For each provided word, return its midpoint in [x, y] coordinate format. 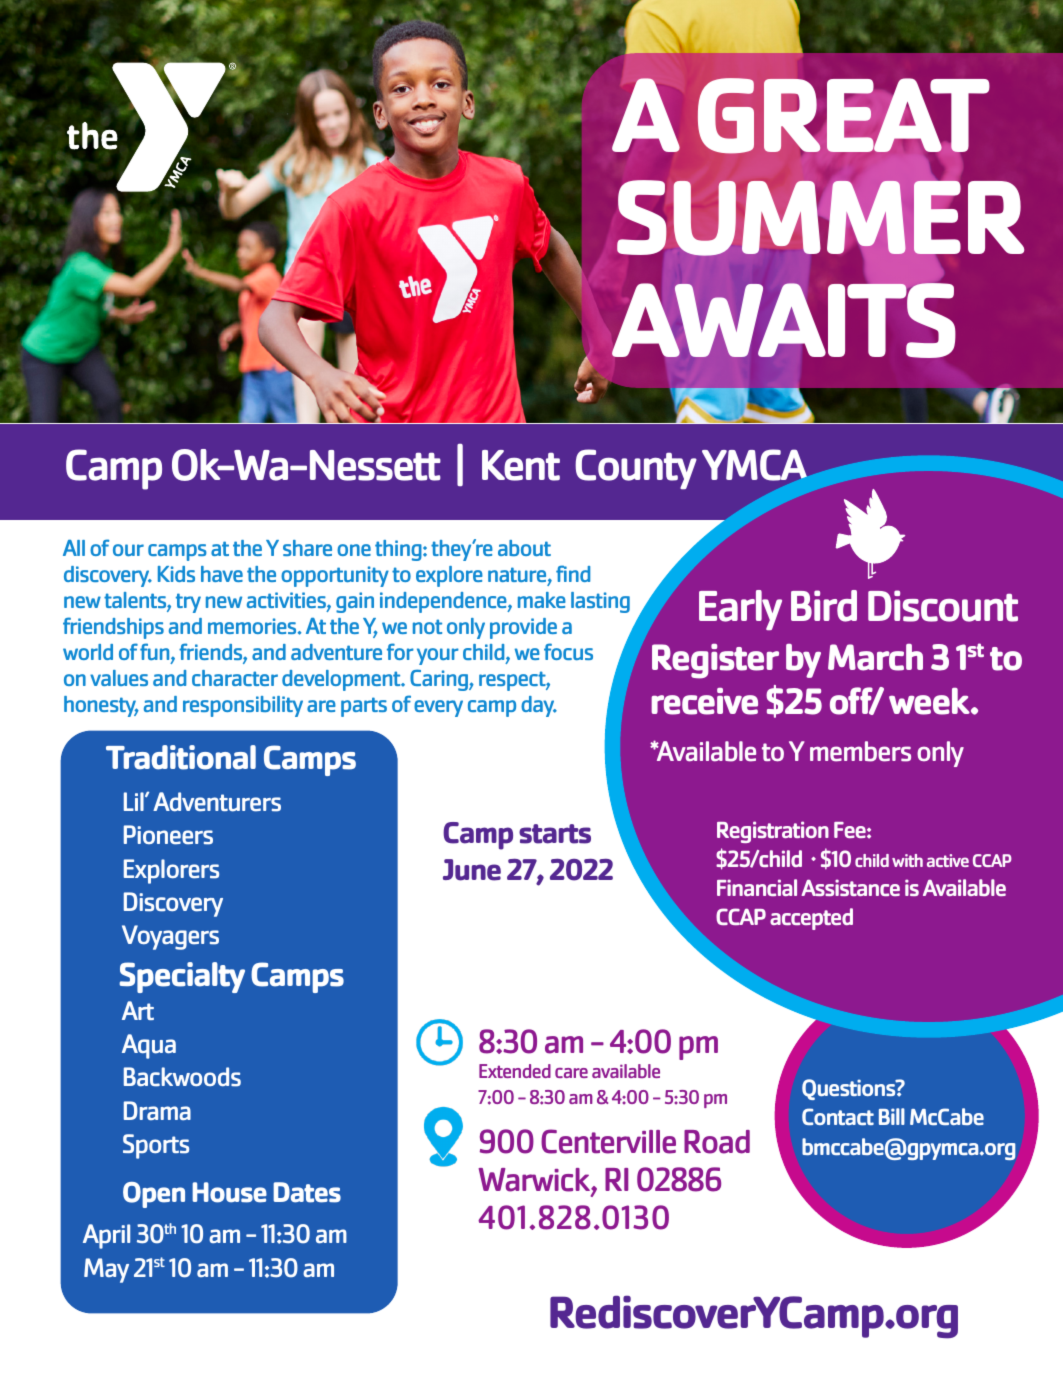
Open [154, 1195]
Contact [838, 1116]
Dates [307, 1192]
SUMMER [820, 218]
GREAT [843, 116]
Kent [521, 465]
